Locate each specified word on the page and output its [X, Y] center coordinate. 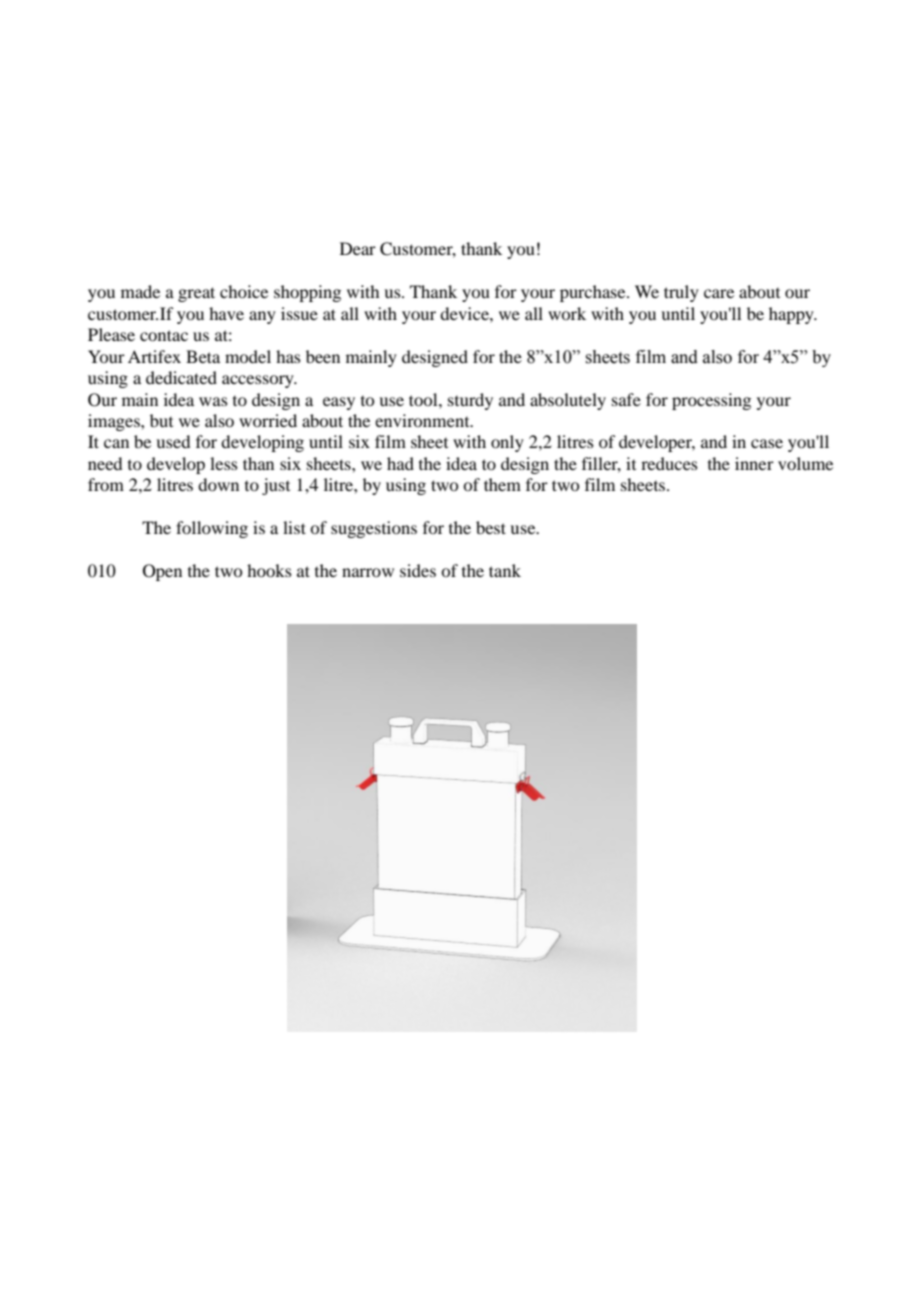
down [218, 484]
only [507, 443]
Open [162, 572]
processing [711, 401]
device [465, 313]
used [173, 441]
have [226, 313]
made [140, 291]
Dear [358, 248]
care [719, 293]
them [502, 484]
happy [792, 315]
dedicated [181, 377]
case [767, 443]
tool [424, 399]
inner [754, 463]
